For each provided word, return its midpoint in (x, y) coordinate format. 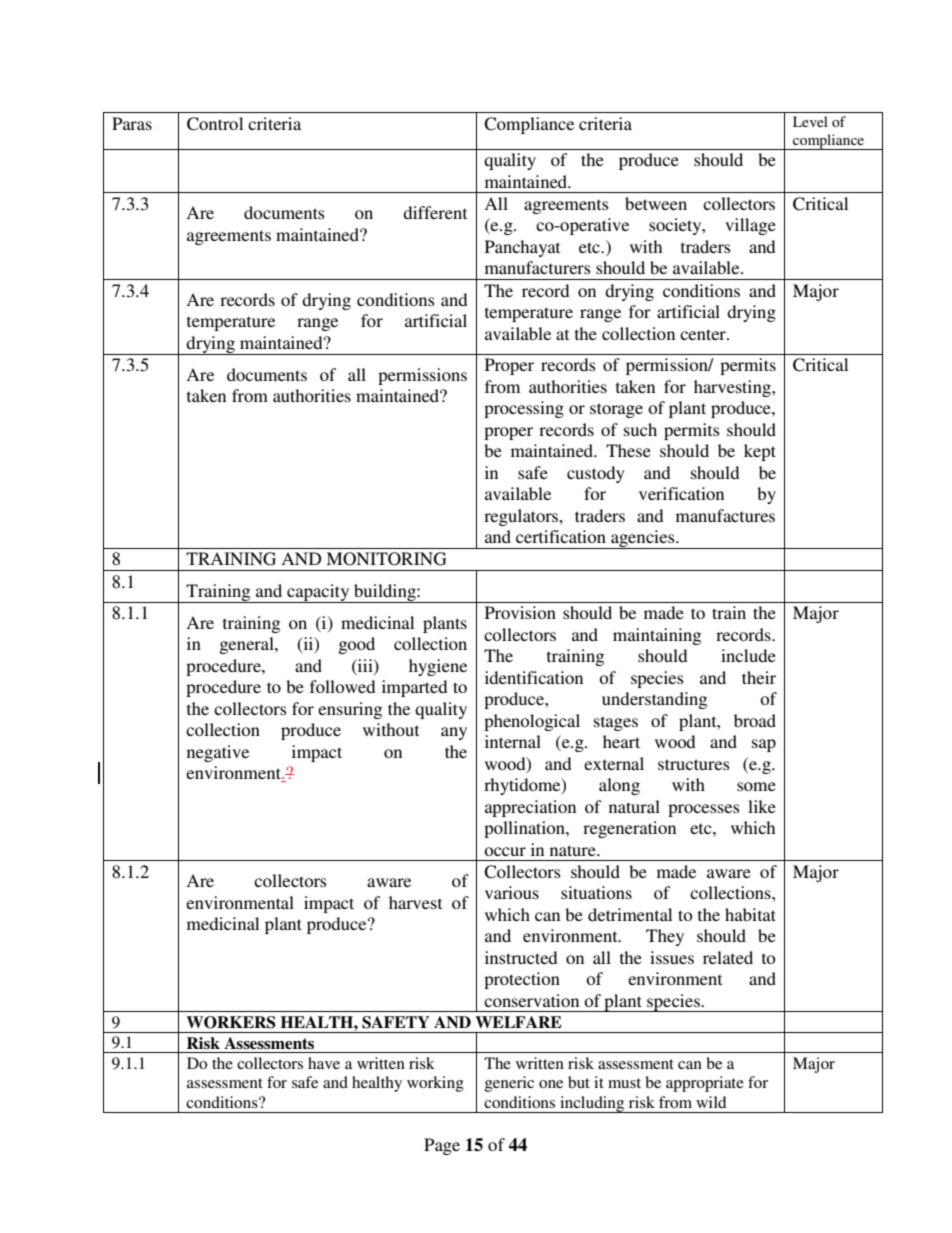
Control (215, 124)
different (435, 212)
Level (810, 121)
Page (442, 1146)
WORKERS (231, 1022)
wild (711, 1102)
